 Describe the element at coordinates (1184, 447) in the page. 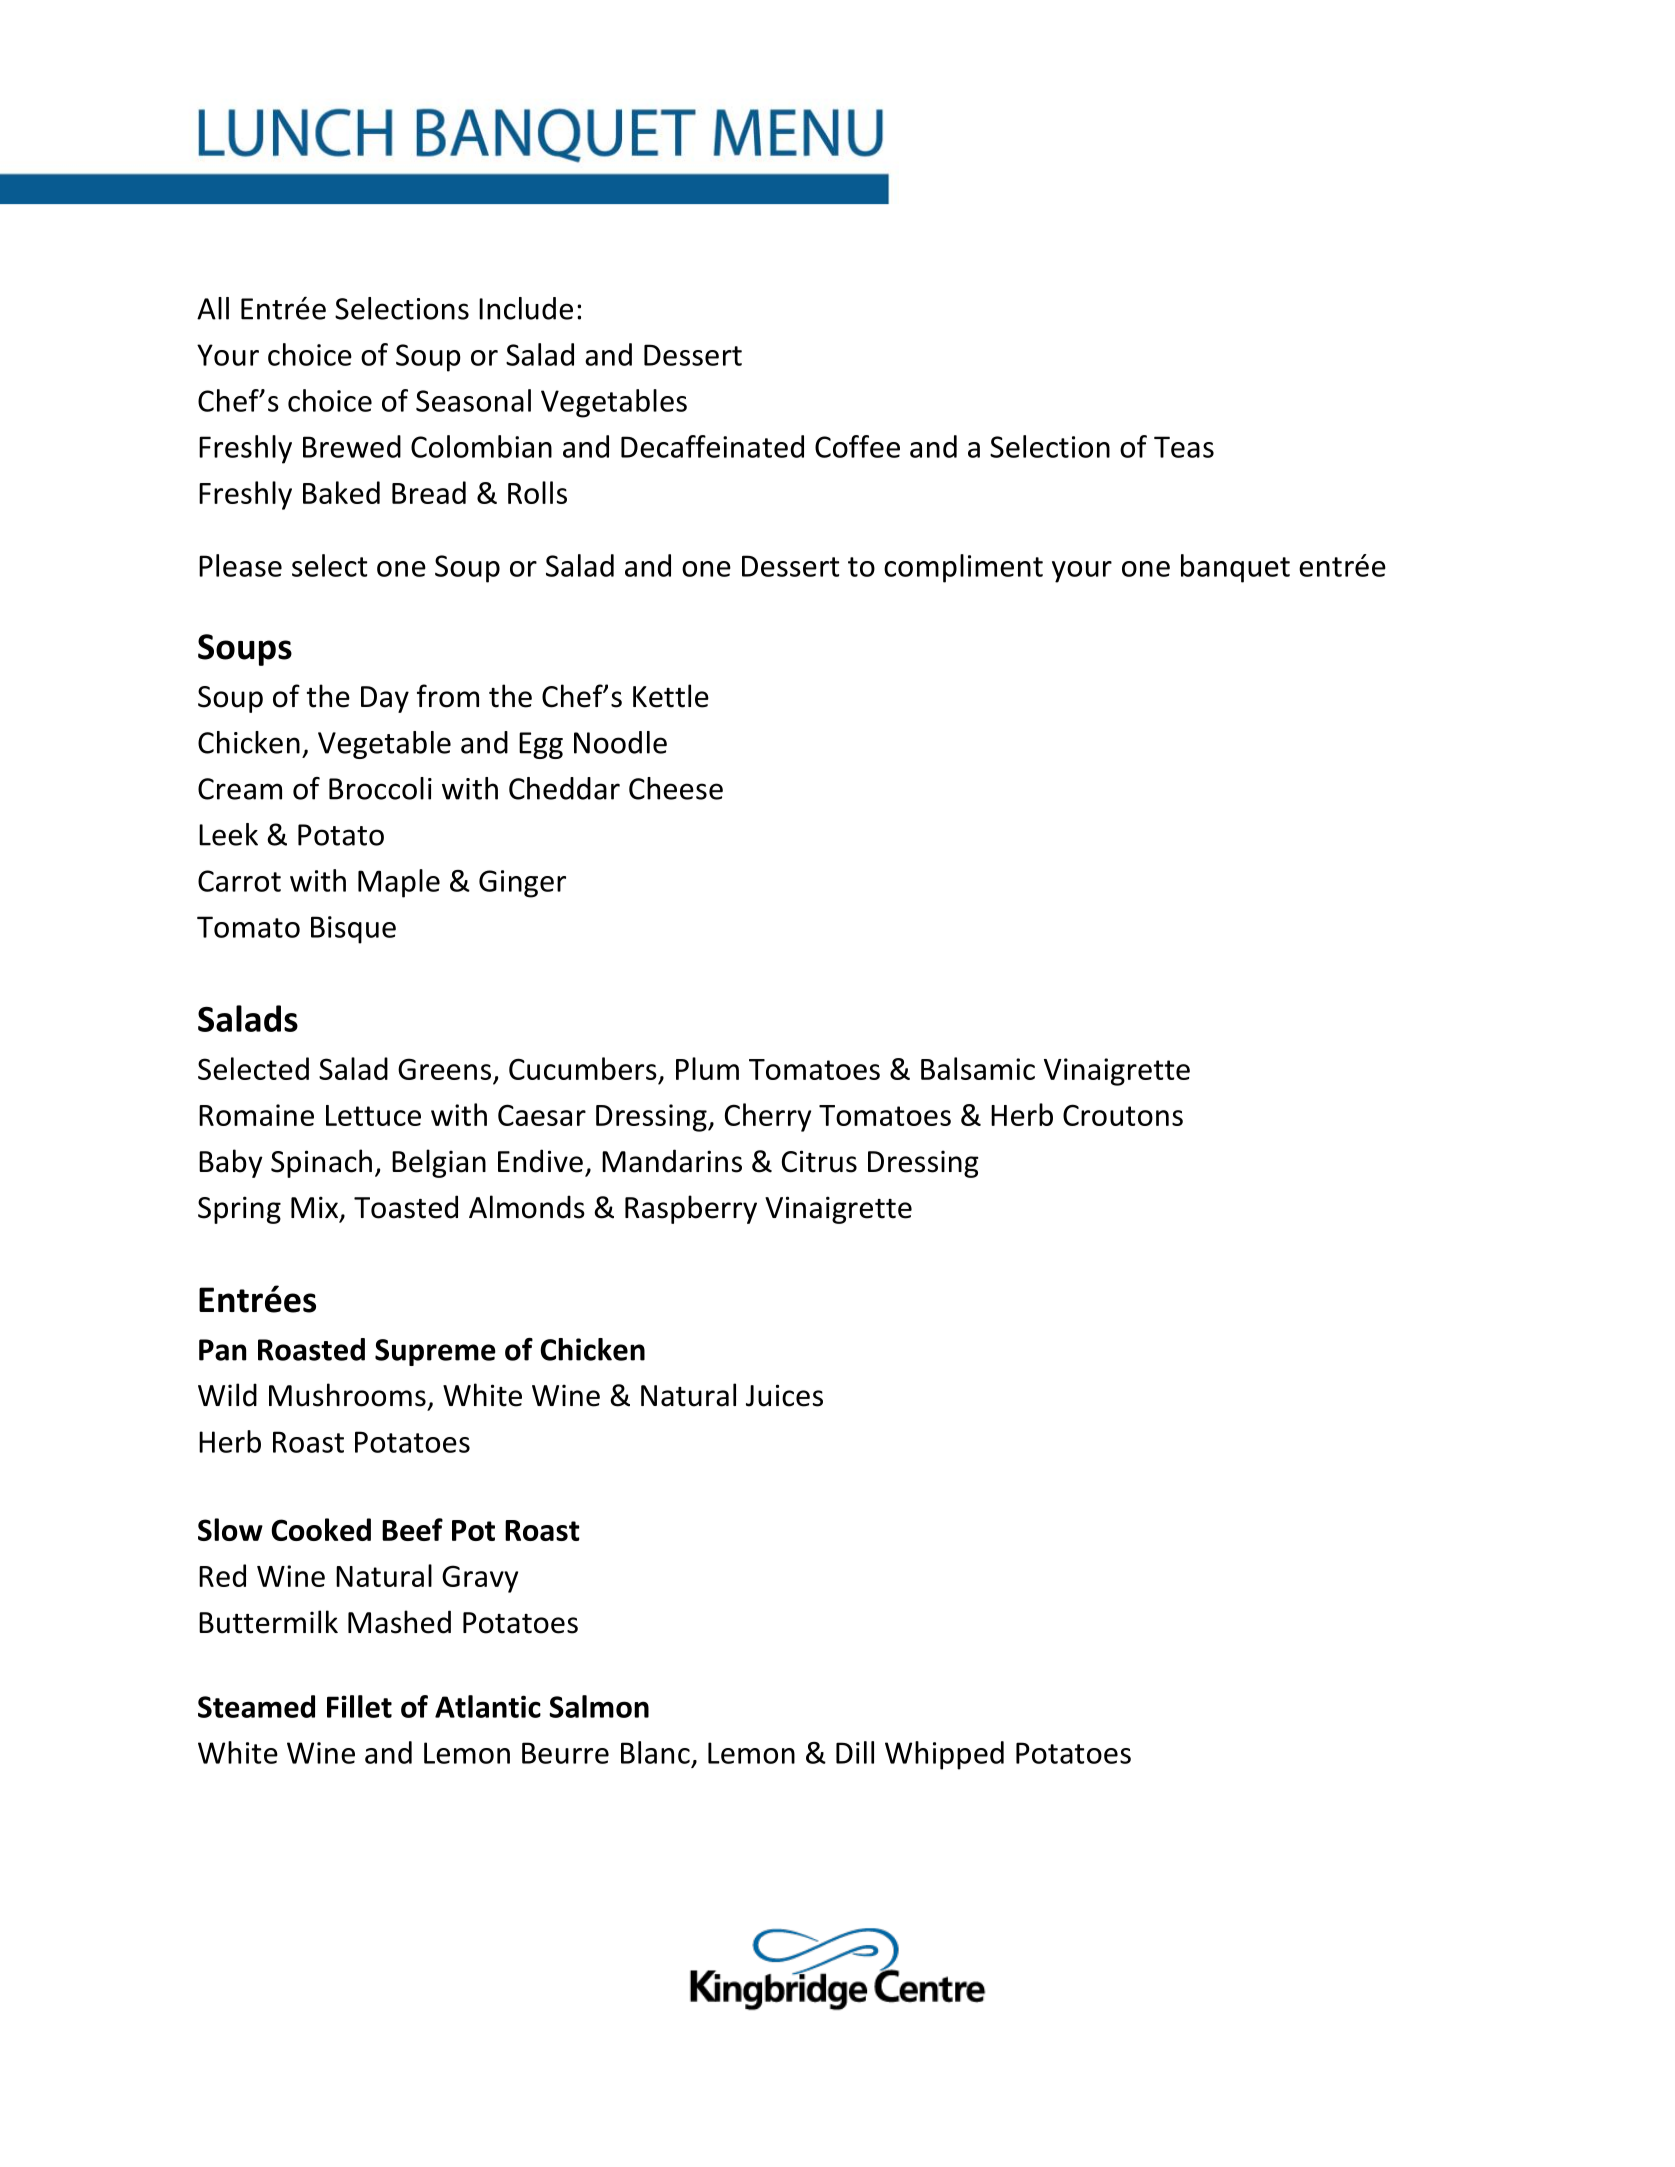

I see `Teas` at that location.
